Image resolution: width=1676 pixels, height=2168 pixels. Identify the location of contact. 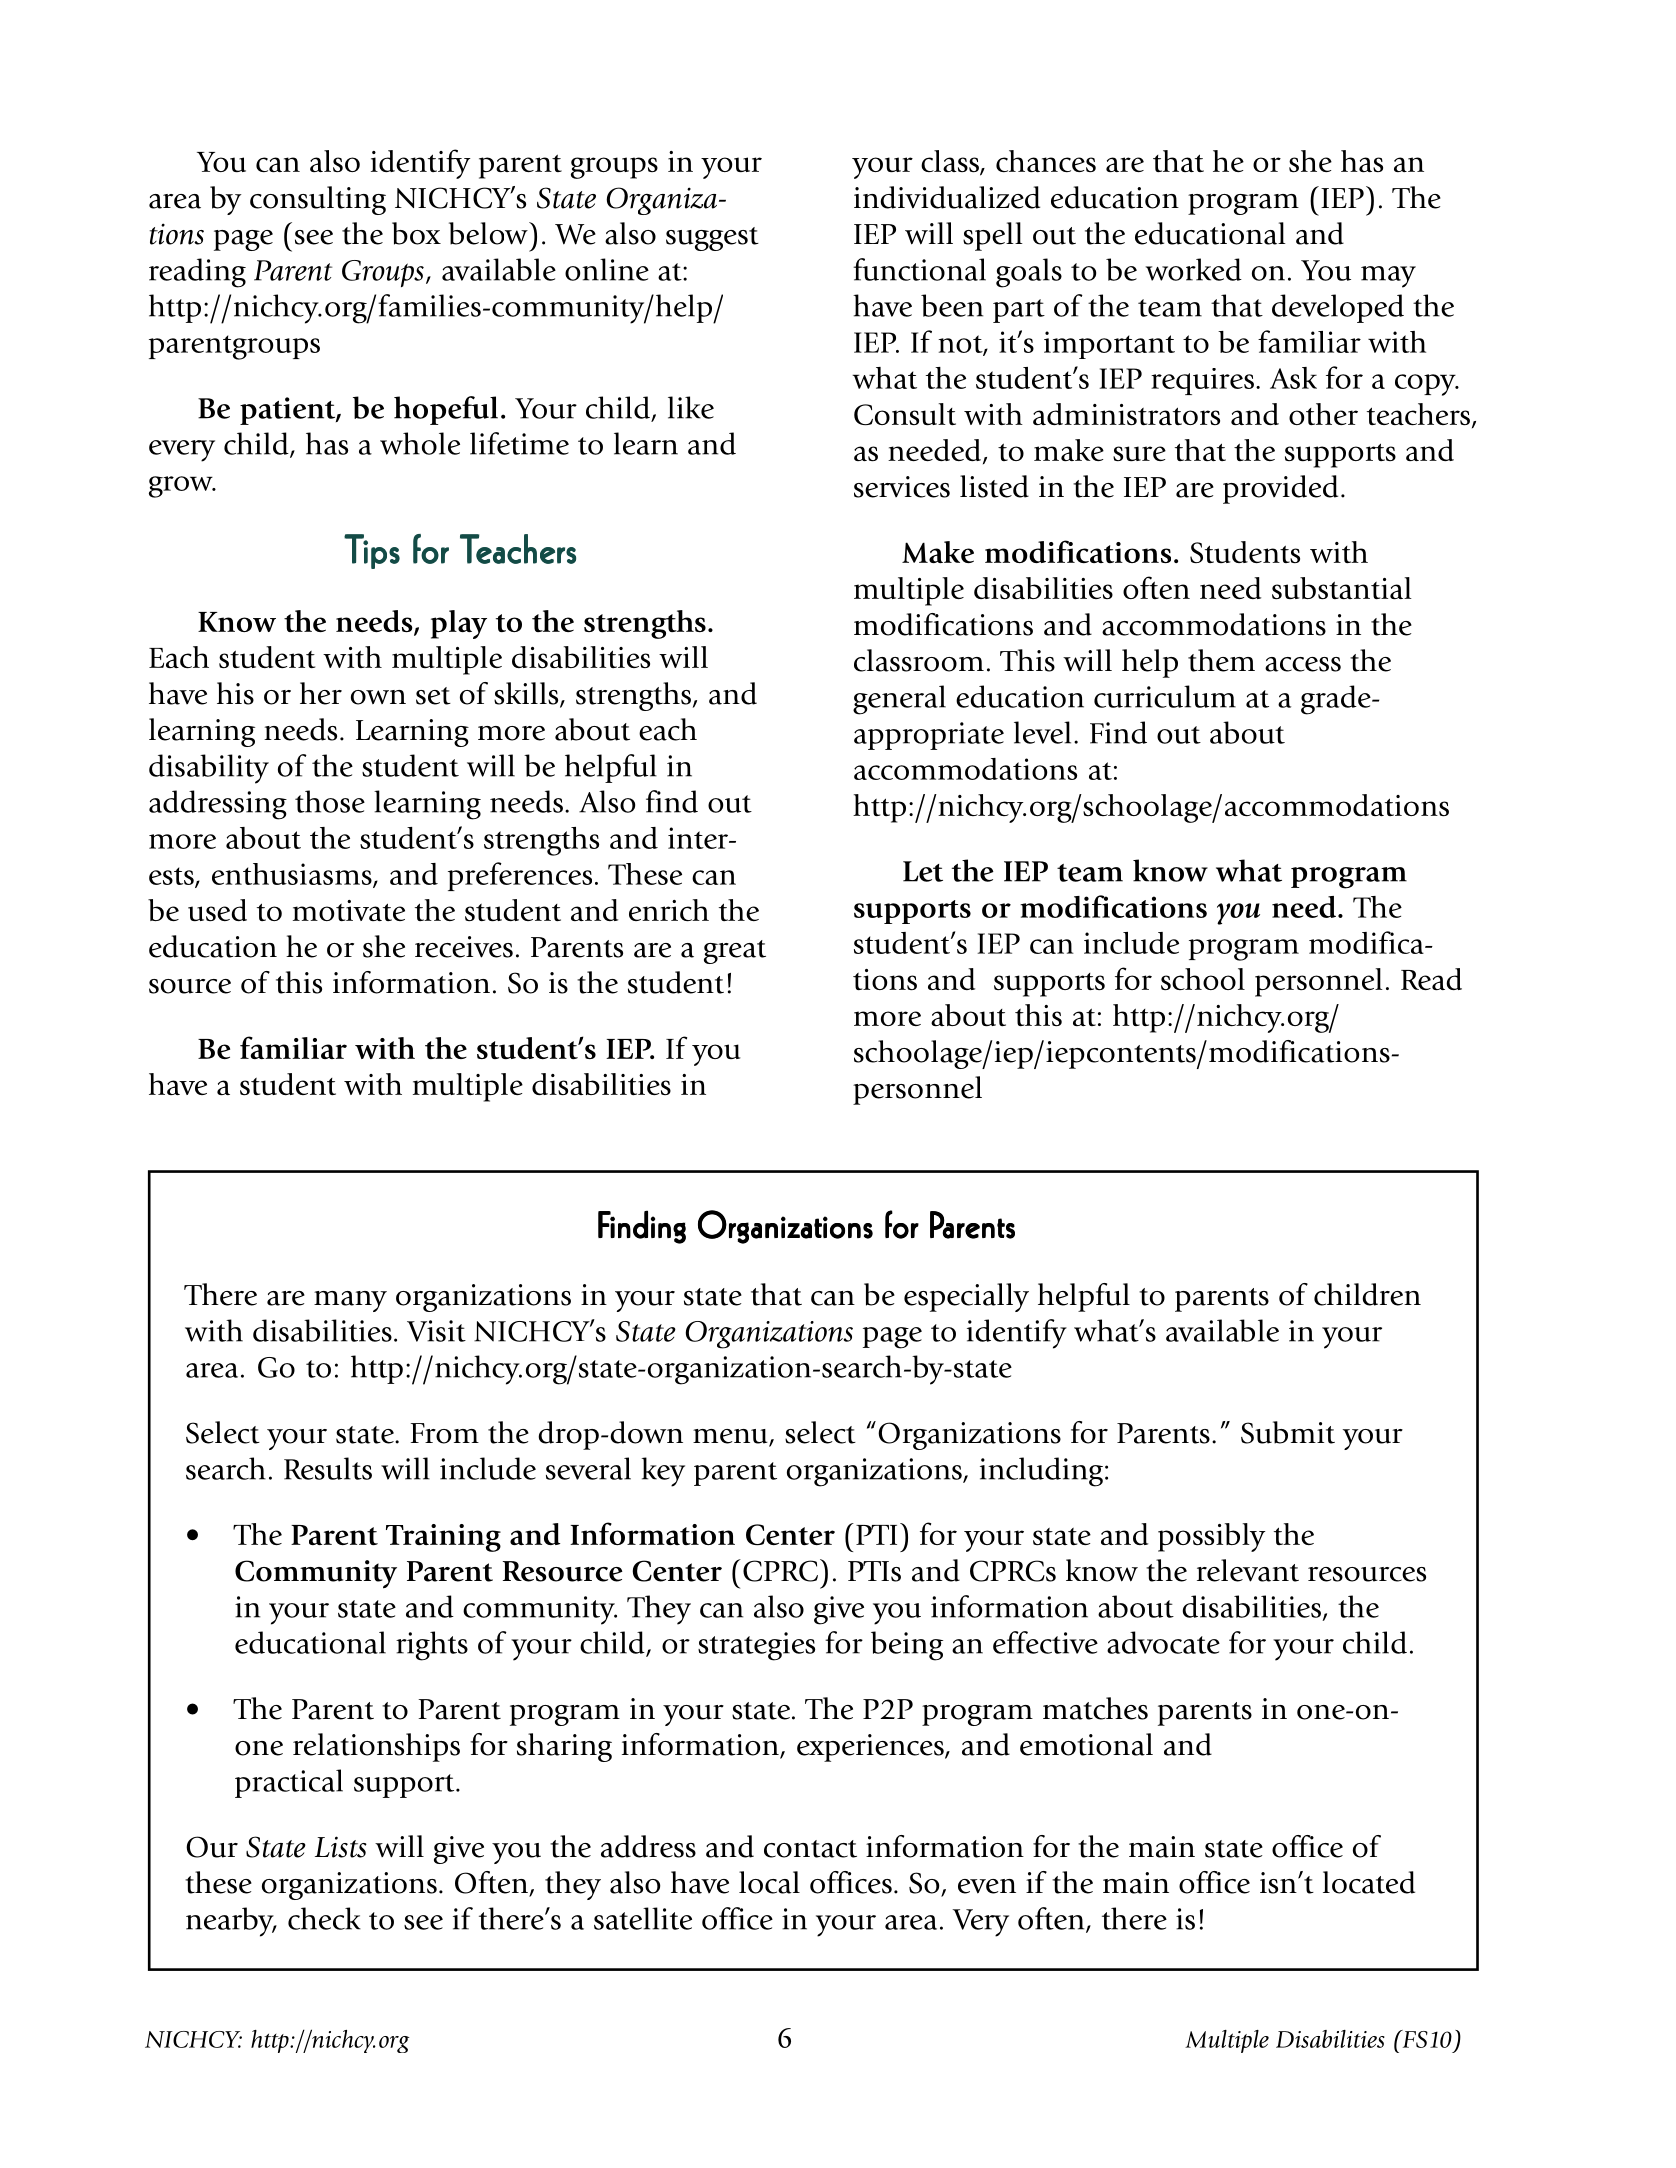
(810, 1849).
